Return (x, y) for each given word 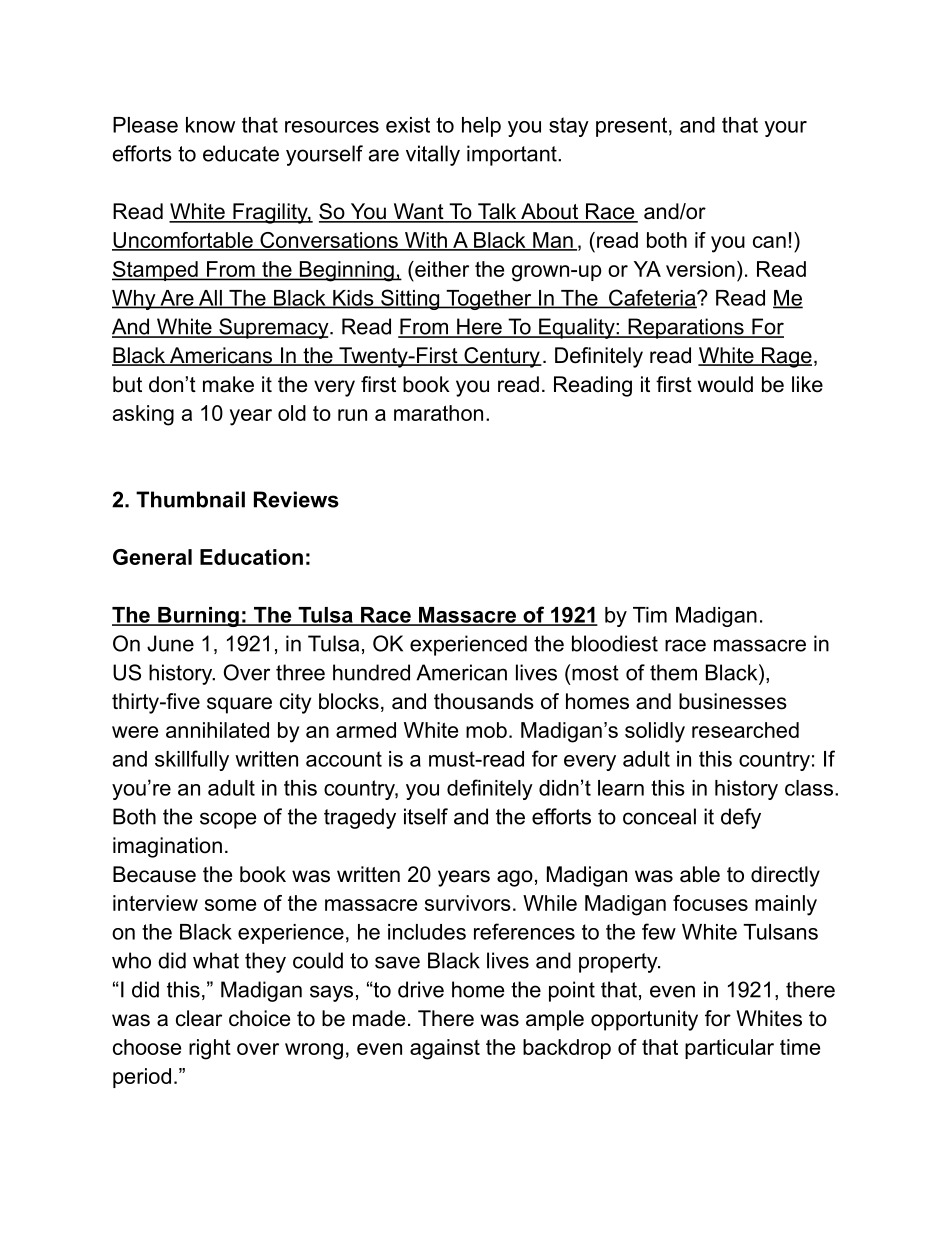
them (673, 672)
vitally (433, 155)
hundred (371, 672)
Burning (198, 617)
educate (241, 153)
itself (426, 816)
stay (569, 127)
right (210, 1049)
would (725, 384)
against (445, 1049)
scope (228, 820)
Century (502, 357)
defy (741, 818)
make (228, 384)
